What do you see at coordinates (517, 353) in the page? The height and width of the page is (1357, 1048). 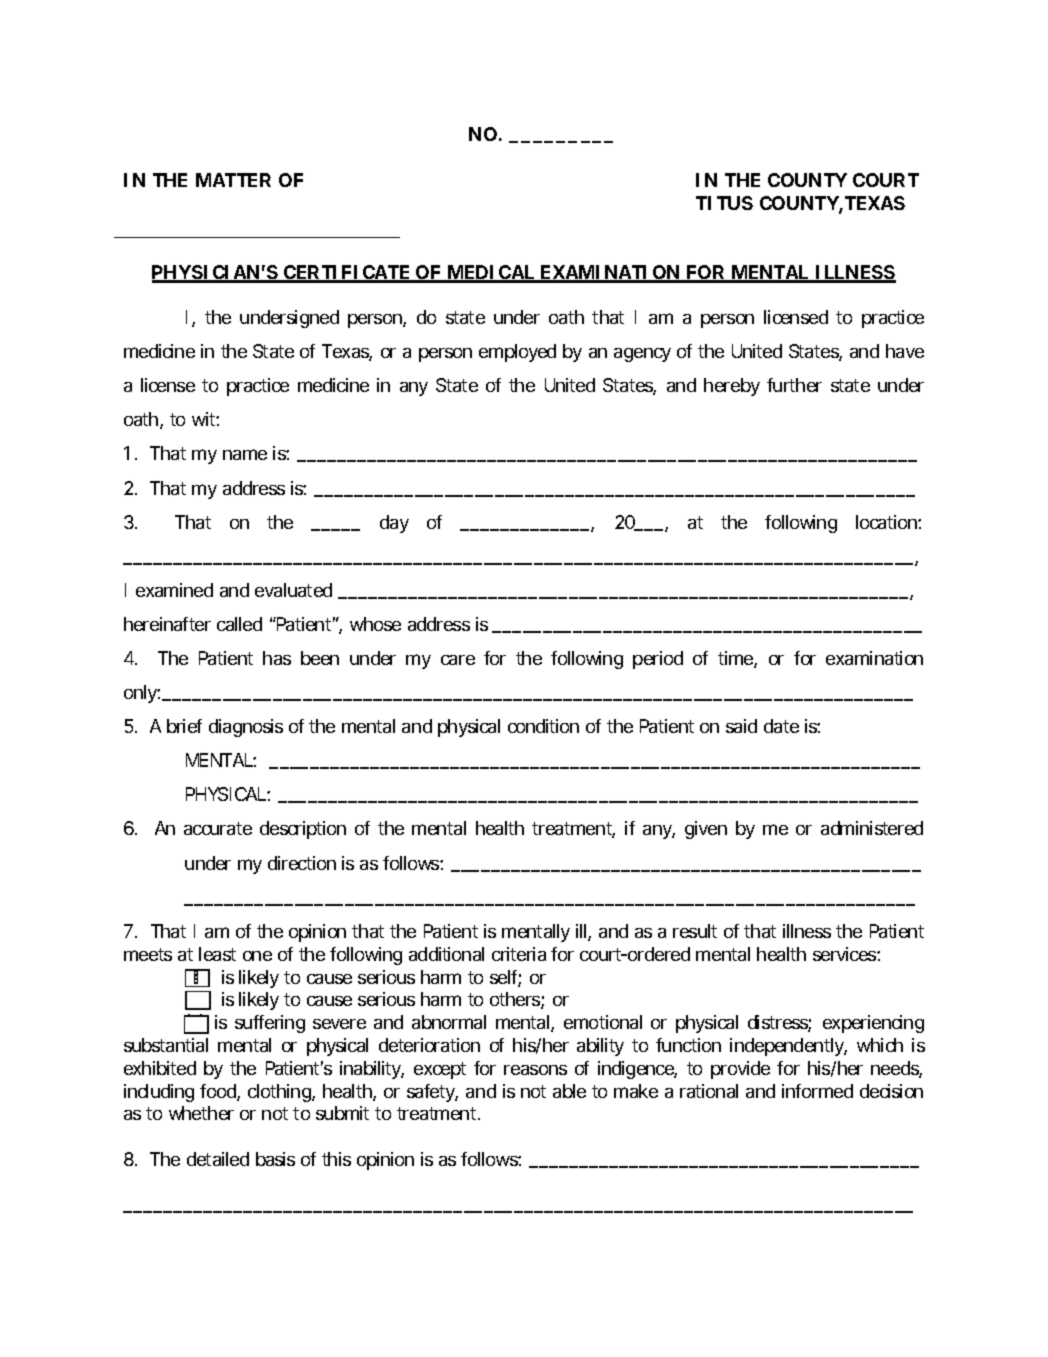 I see `employed` at bounding box center [517, 353].
